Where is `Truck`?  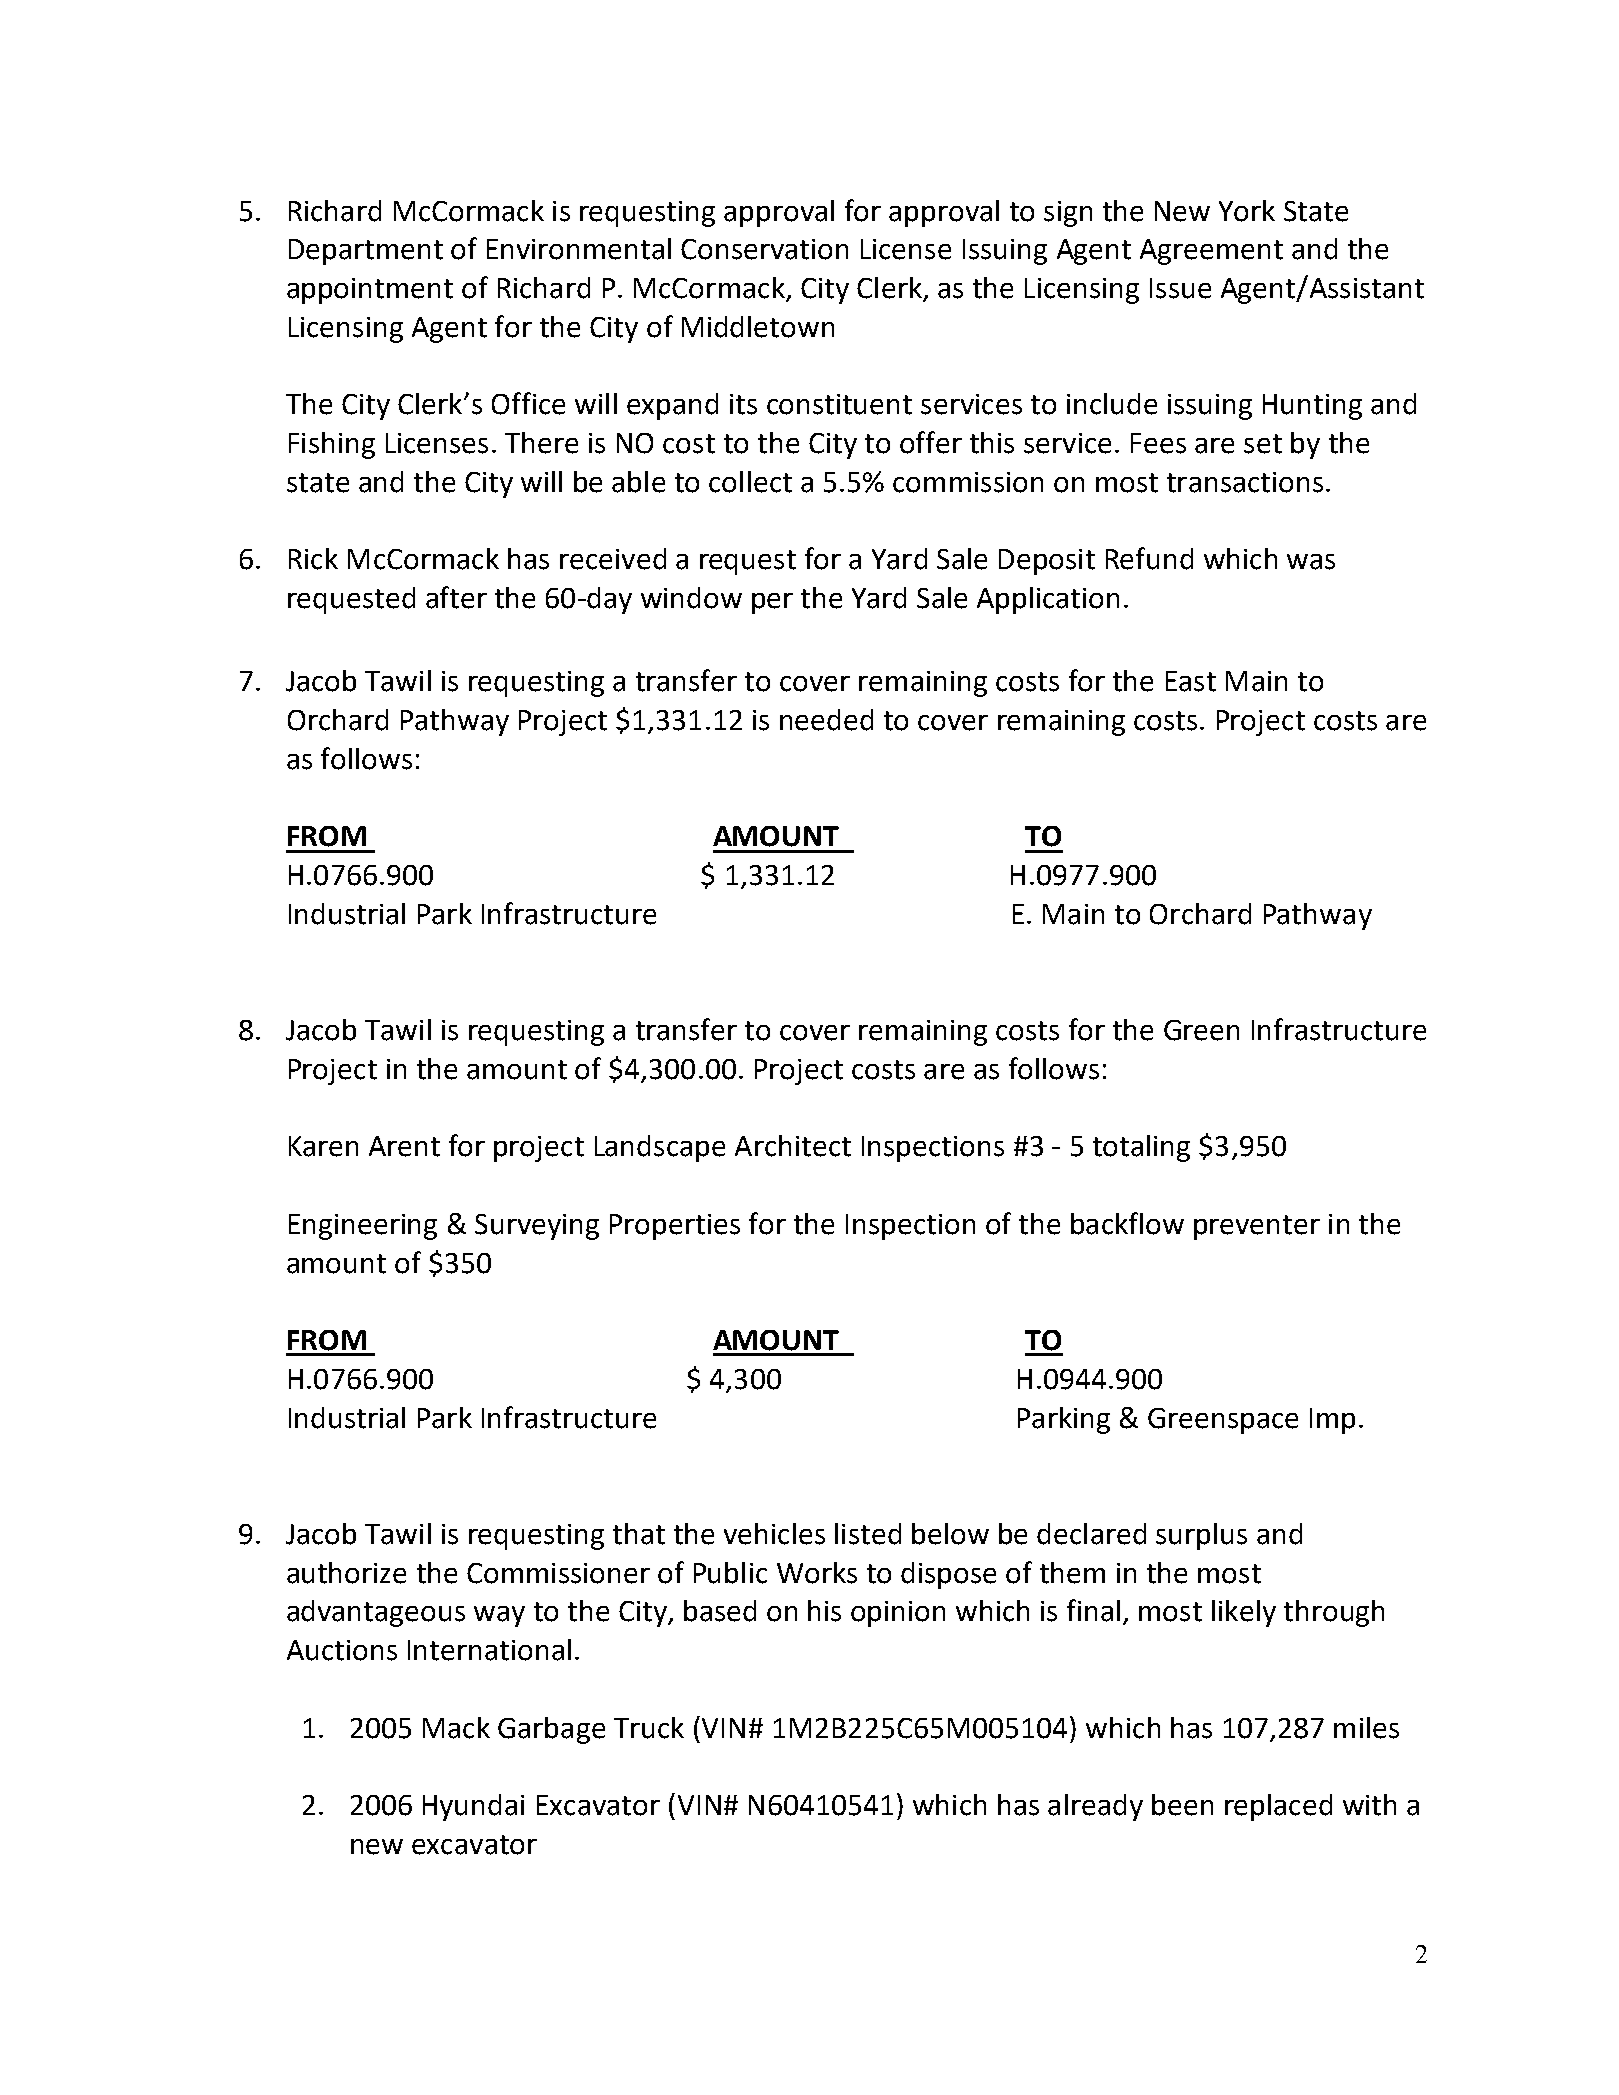
Truck is located at coordinates (649, 1728).
